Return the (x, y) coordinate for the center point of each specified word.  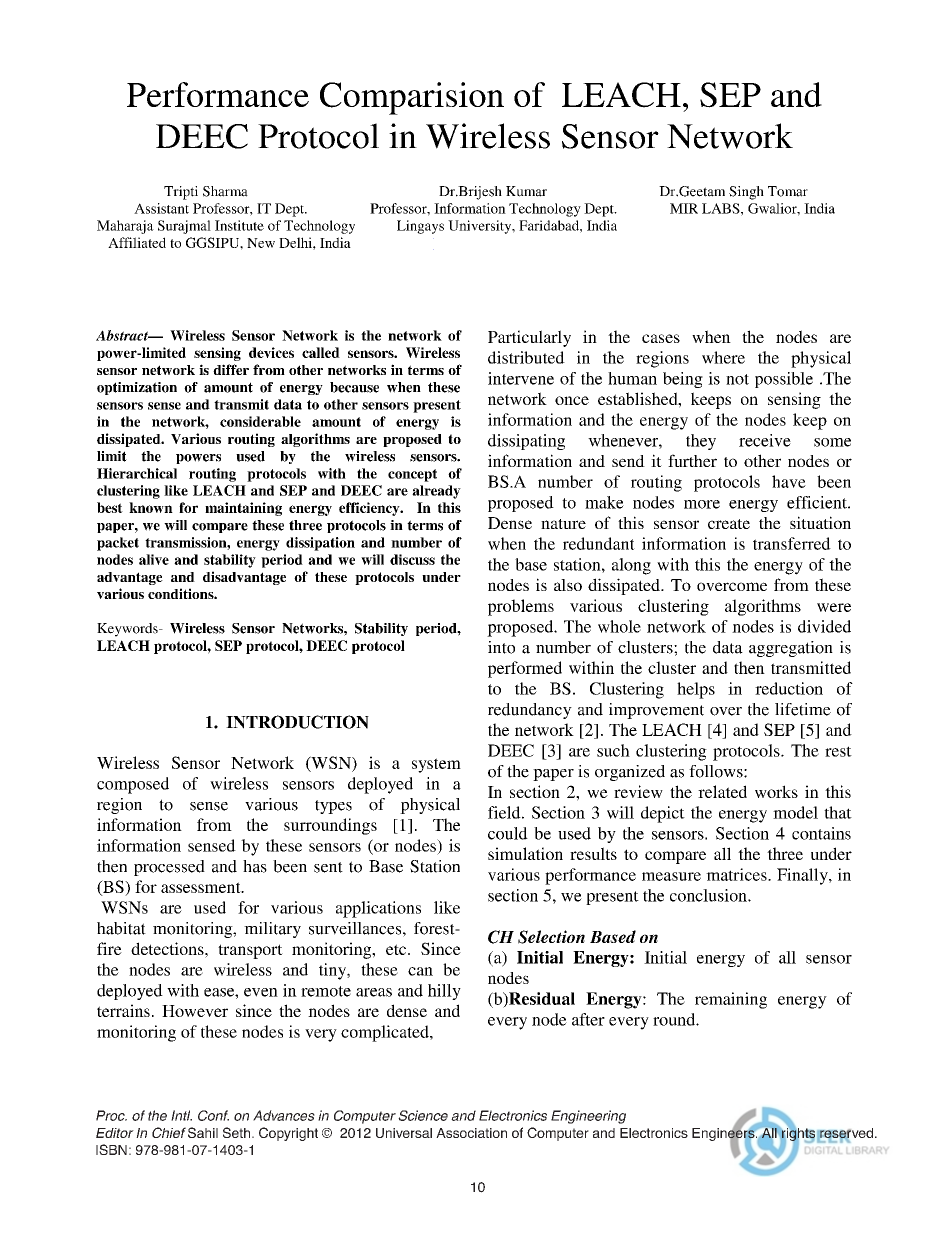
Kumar (526, 191)
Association (471, 1133)
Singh (746, 193)
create (729, 524)
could (508, 833)
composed (133, 785)
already (436, 492)
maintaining (243, 509)
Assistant (161, 208)
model (795, 812)
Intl (181, 1115)
